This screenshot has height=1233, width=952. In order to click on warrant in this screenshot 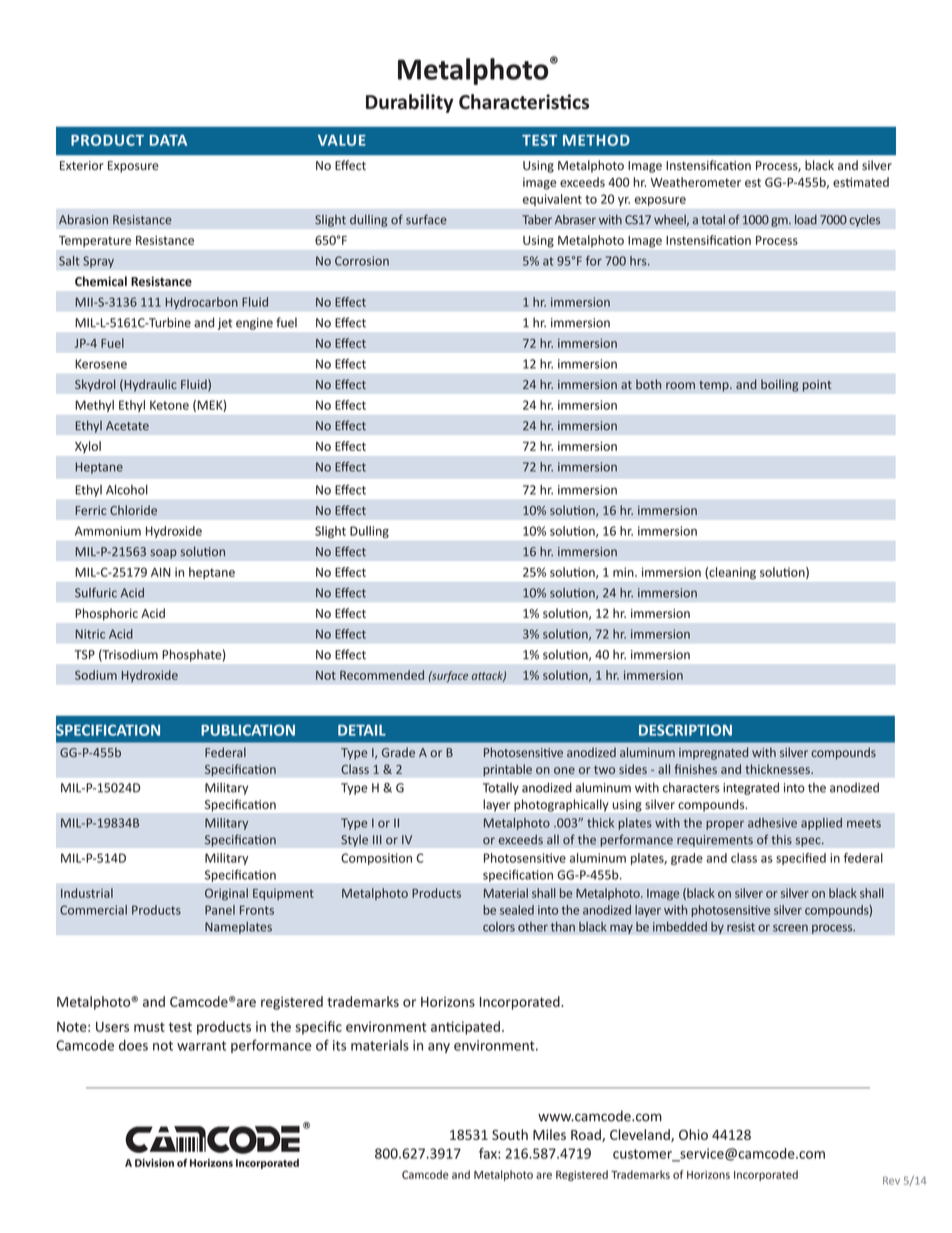, I will do `click(201, 1046)`.
